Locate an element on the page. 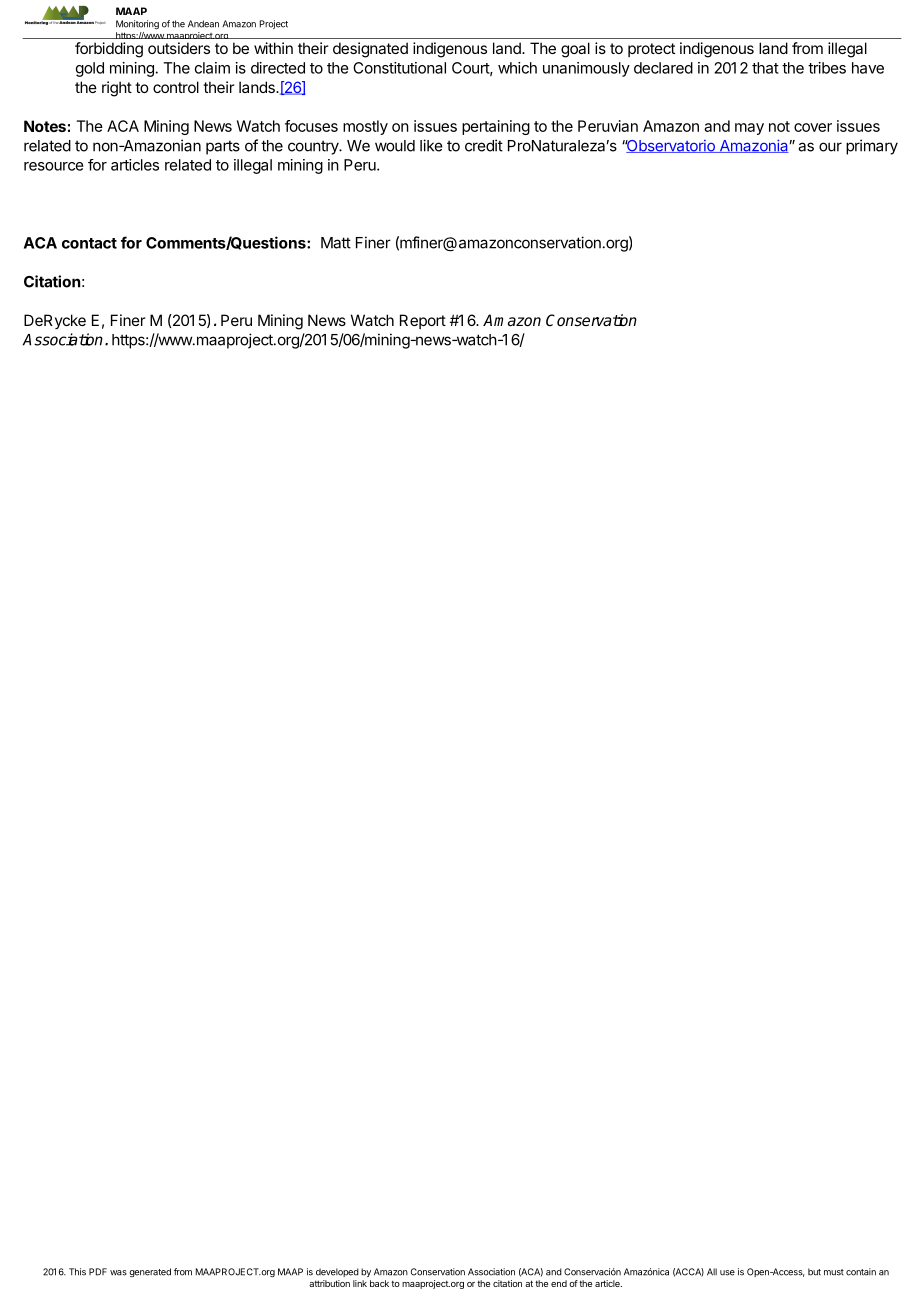 The width and height of the page is (924, 1308). Matt is located at coordinates (336, 243).
